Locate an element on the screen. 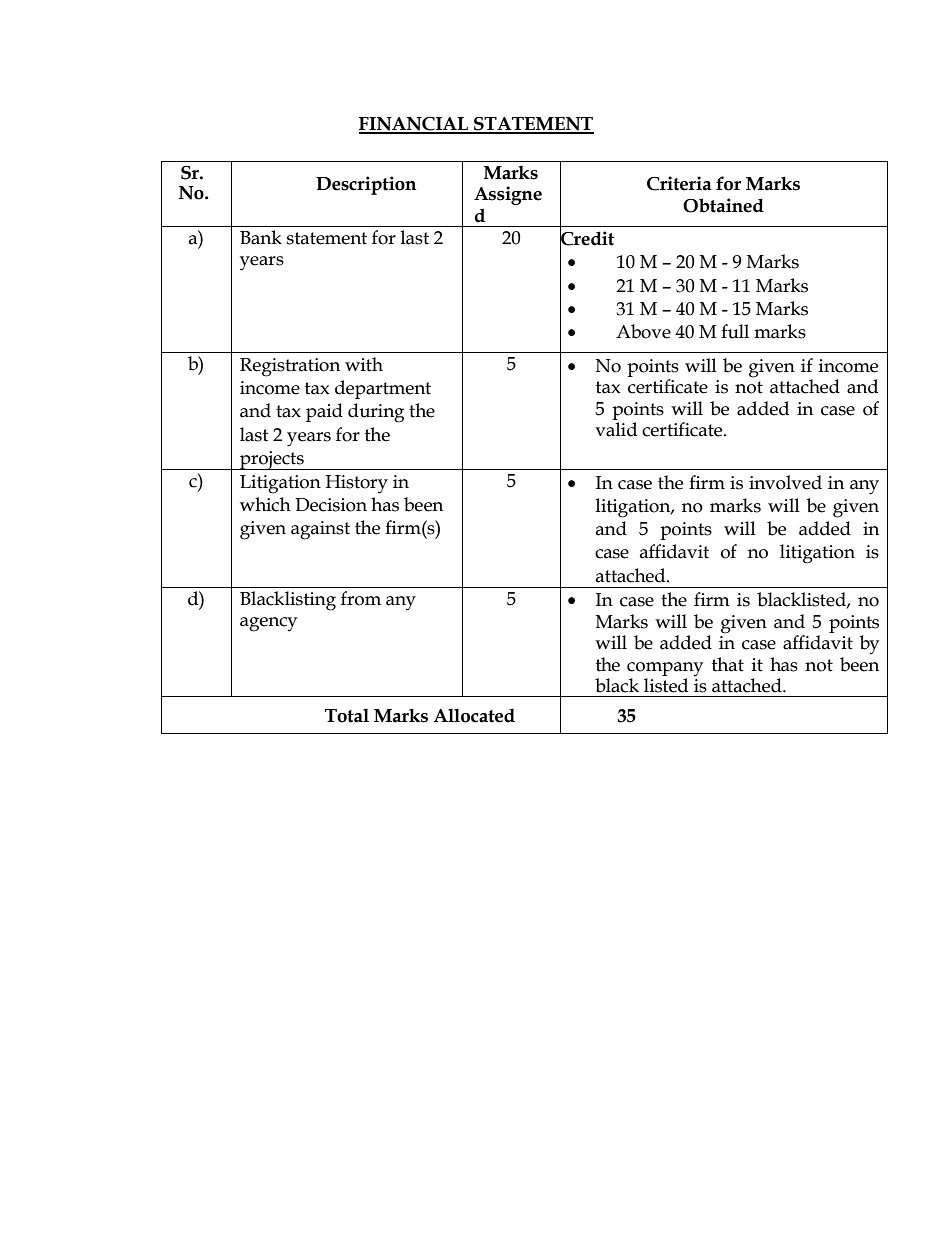 The width and height of the screenshot is (952, 1233). Above is located at coordinates (643, 331).
